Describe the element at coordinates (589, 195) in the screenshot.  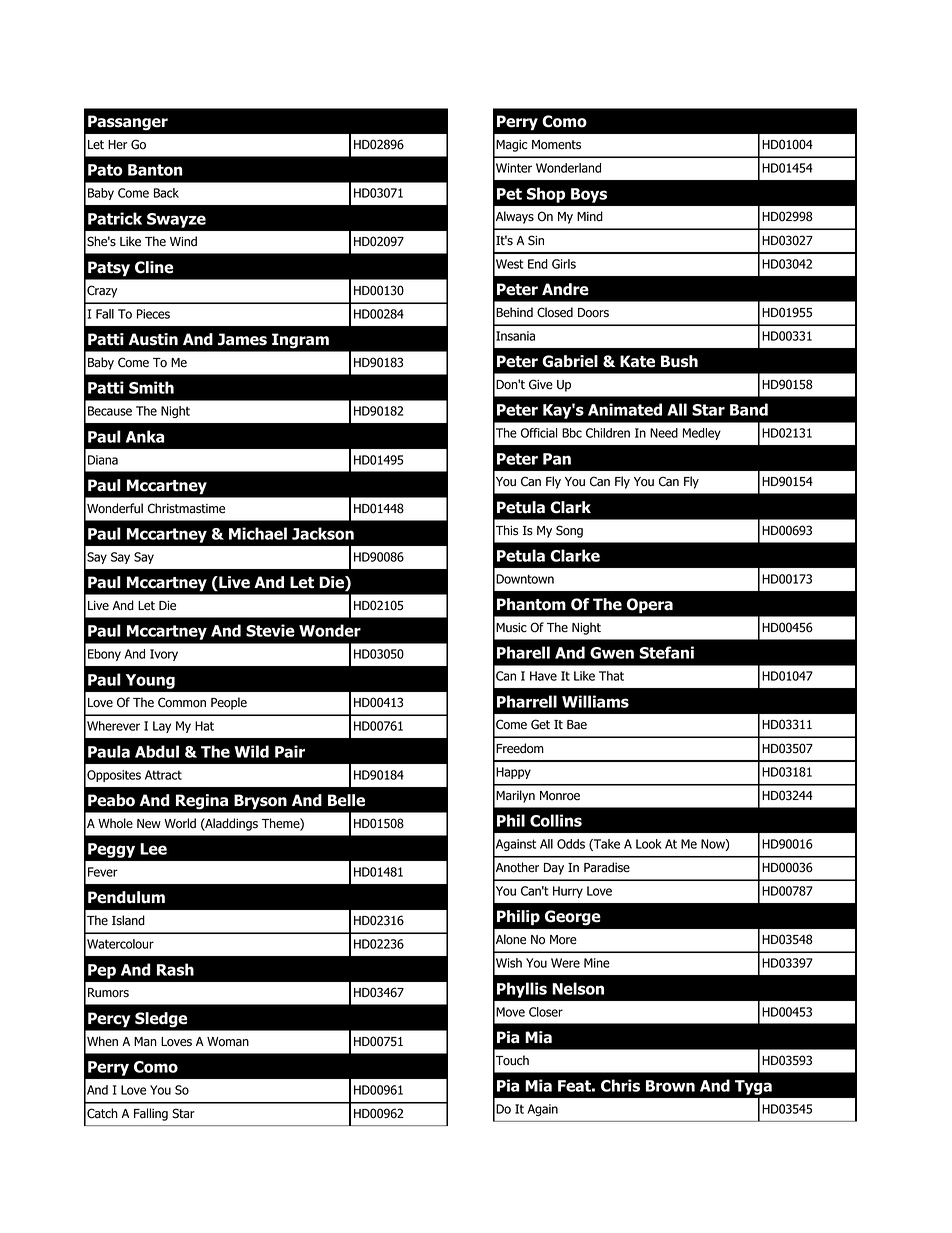
I see `Boys` at that location.
